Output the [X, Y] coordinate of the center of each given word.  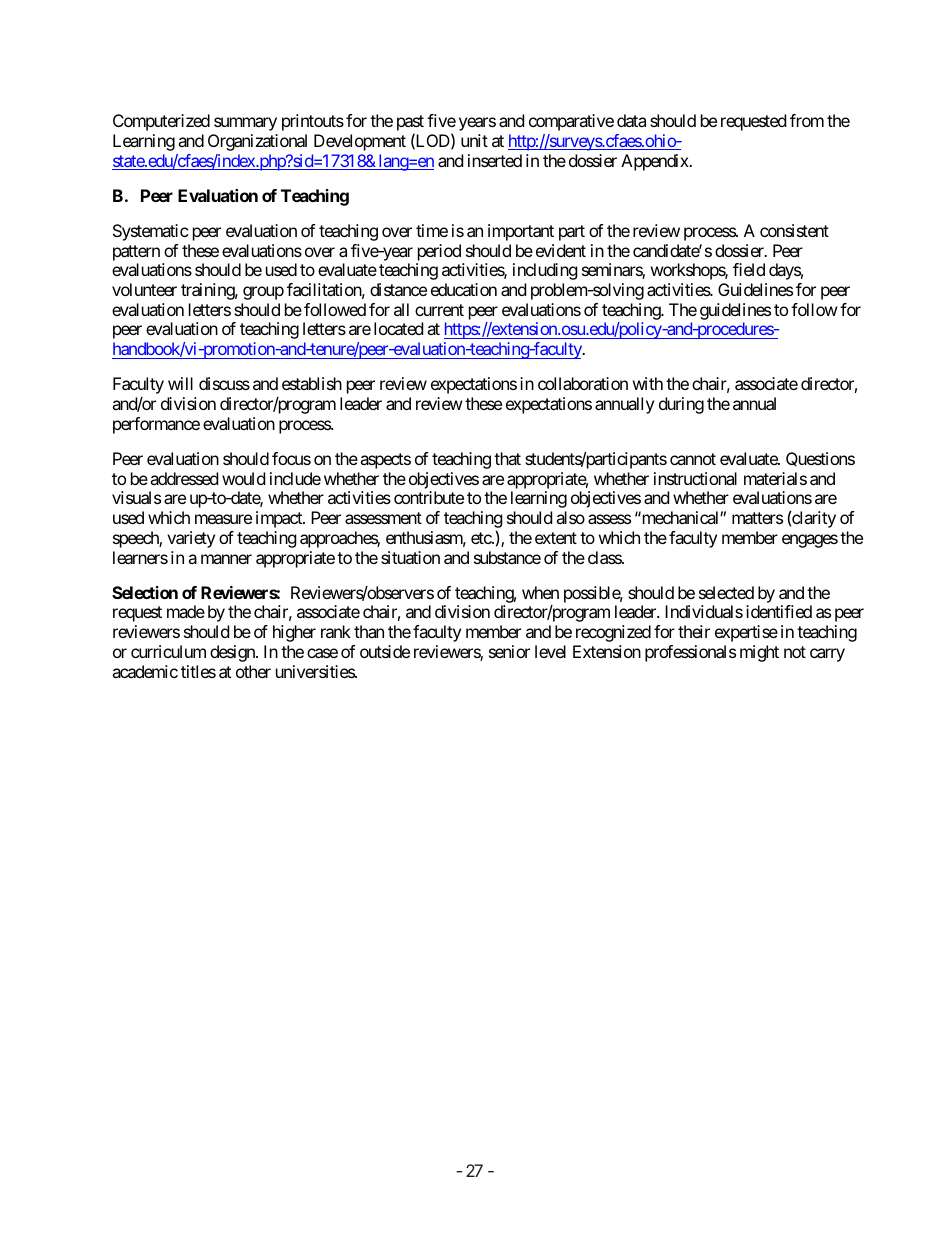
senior [509, 651]
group [263, 293]
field [749, 269]
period [439, 252]
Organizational [257, 142]
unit [474, 140]
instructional [695, 478]
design [233, 653]
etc [482, 538]
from [807, 120]
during [681, 405]
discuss [224, 383]
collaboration [583, 383]
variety [191, 539]
